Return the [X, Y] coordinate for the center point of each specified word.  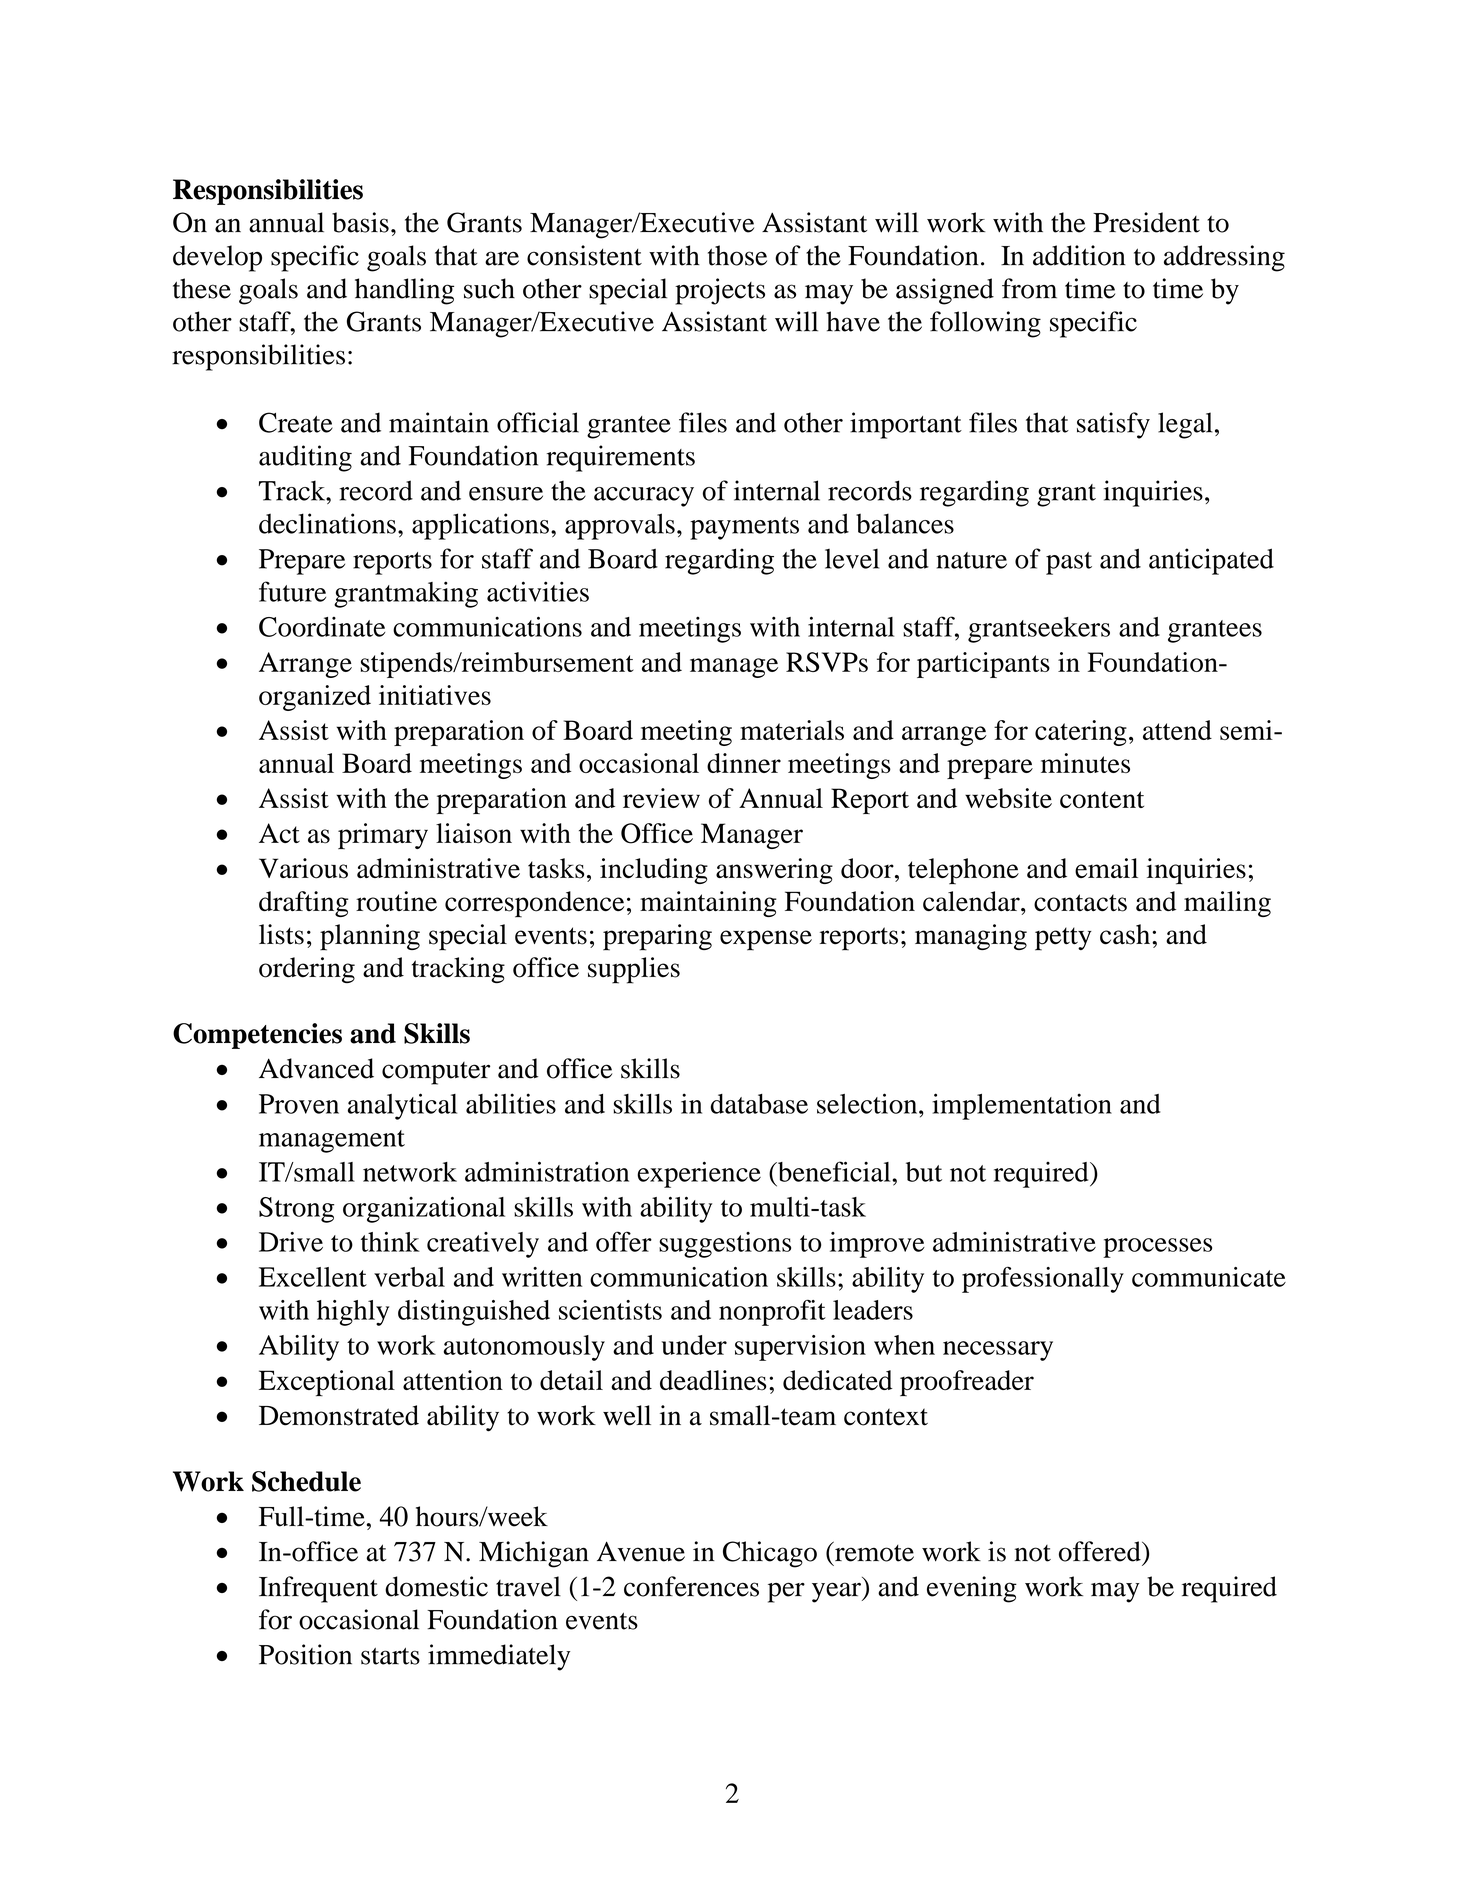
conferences [691, 1586]
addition [1079, 255]
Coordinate [322, 627]
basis [360, 222]
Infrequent [318, 1589]
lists [281, 934]
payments [744, 528]
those [737, 255]
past [1069, 563]
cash [1126, 934]
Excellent [313, 1277]
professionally [1043, 1280]
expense [766, 940]
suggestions [725, 1245]
